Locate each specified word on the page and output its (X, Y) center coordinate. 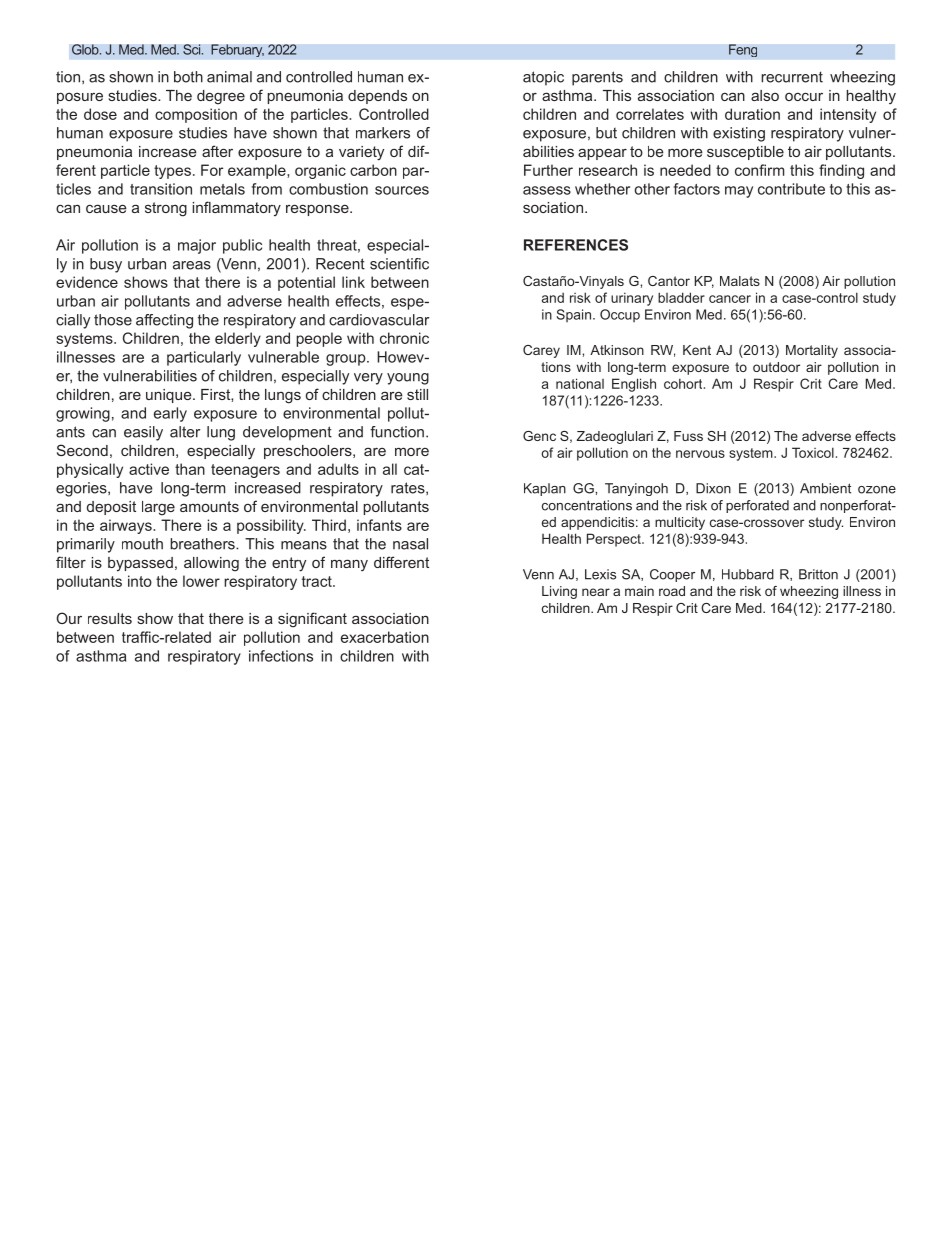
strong (166, 209)
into (140, 581)
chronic (404, 338)
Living (559, 592)
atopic (543, 78)
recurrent (792, 77)
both (188, 77)
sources (402, 190)
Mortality (812, 351)
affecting (164, 321)
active (149, 469)
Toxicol (813, 452)
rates (409, 488)
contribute (791, 189)
